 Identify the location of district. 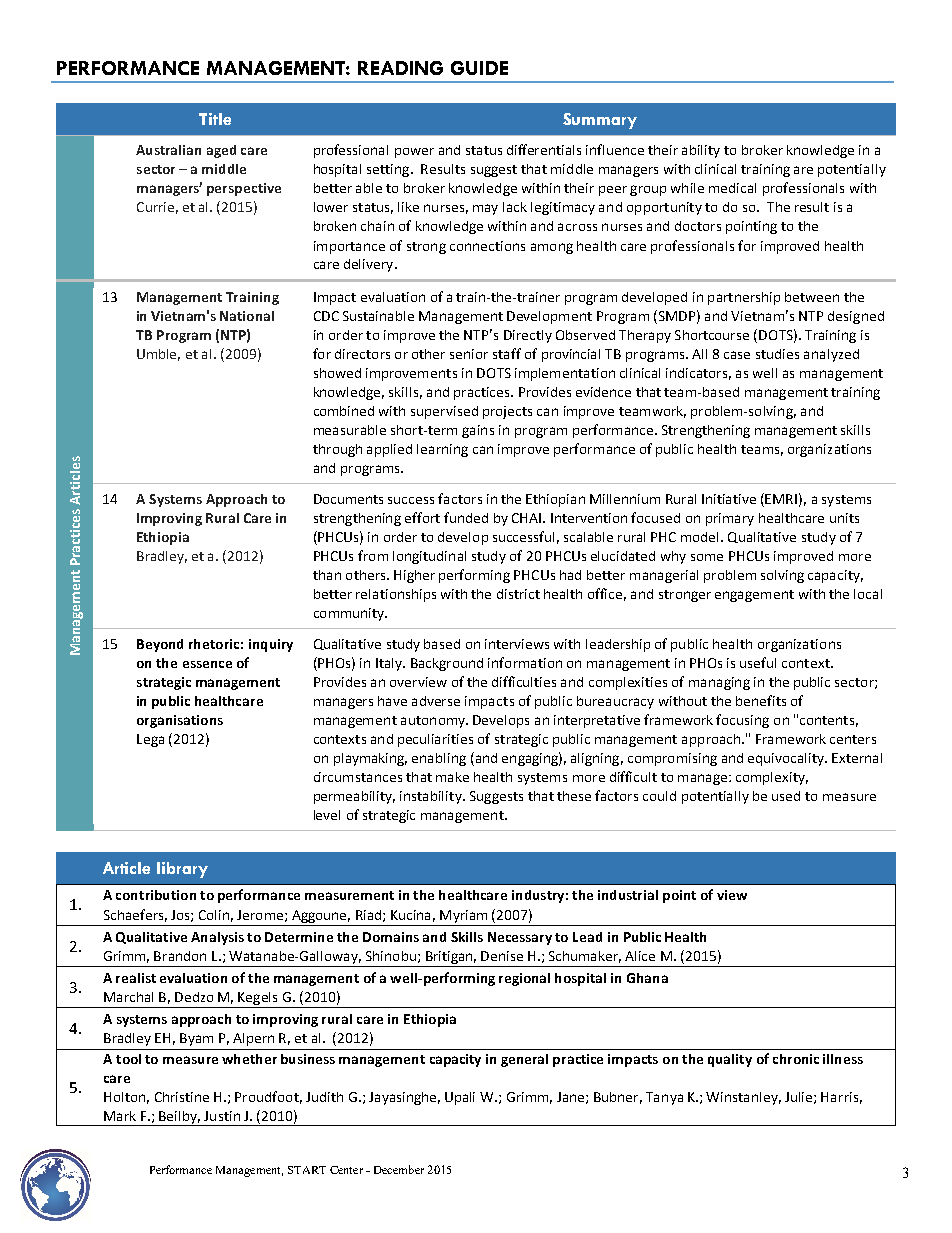
(518, 594).
